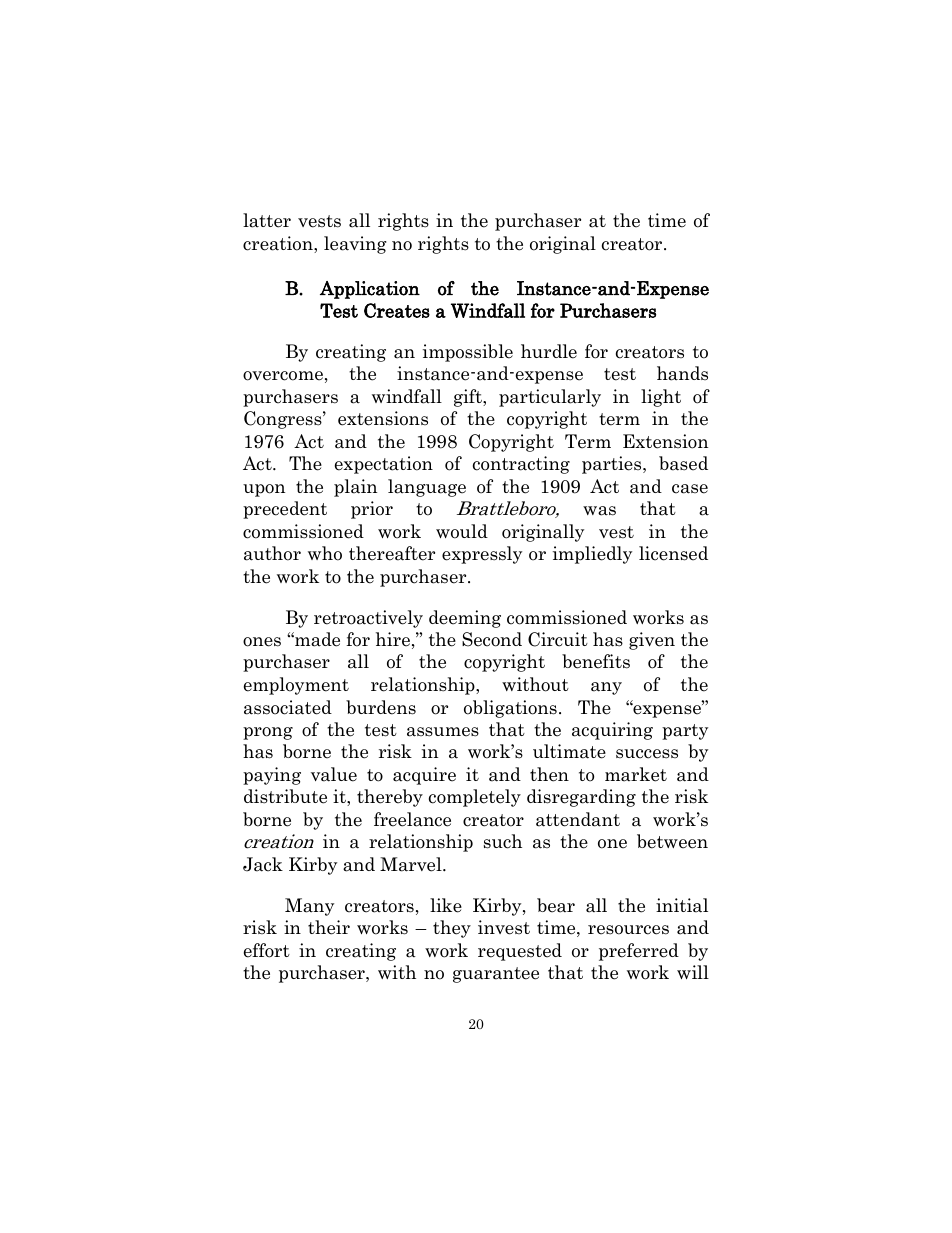 The image size is (952, 1233). I want to click on their, so click(329, 927).
